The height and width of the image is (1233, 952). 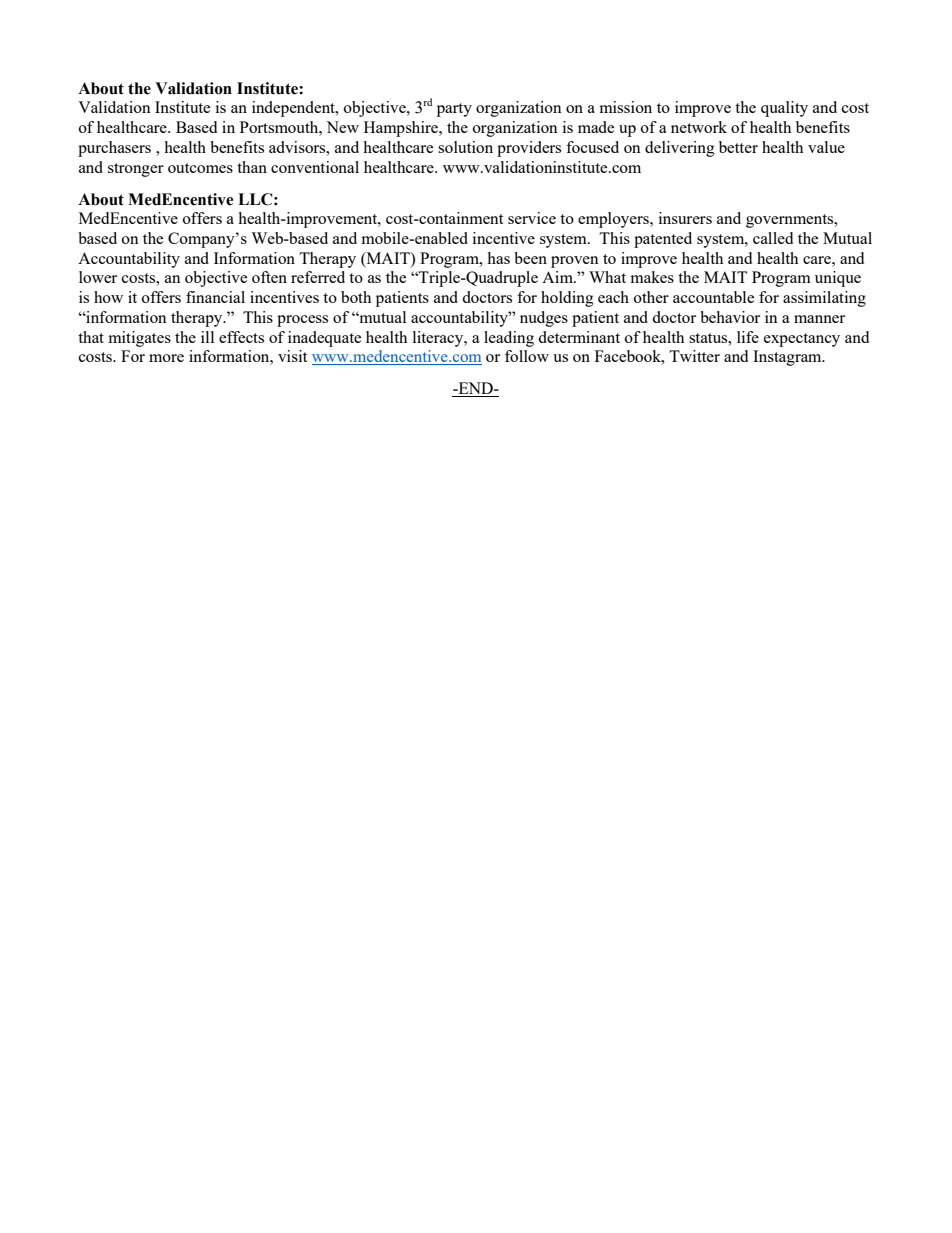 What do you see at coordinates (784, 109) in the image?
I see `quality` at bounding box center [784, 109].
